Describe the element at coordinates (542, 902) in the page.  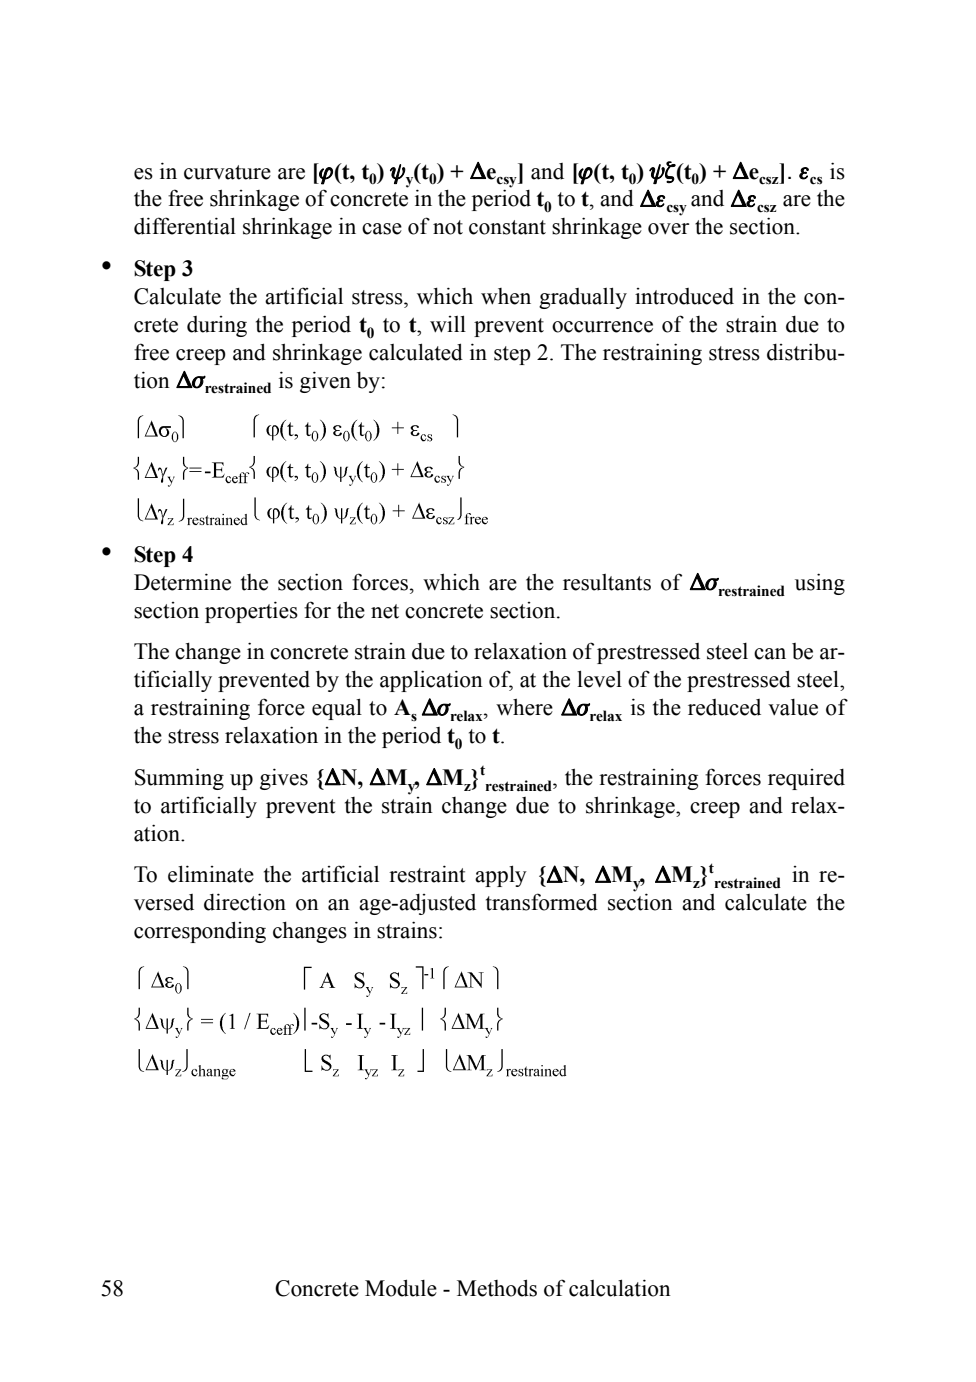
I see `transformed` at that location.
